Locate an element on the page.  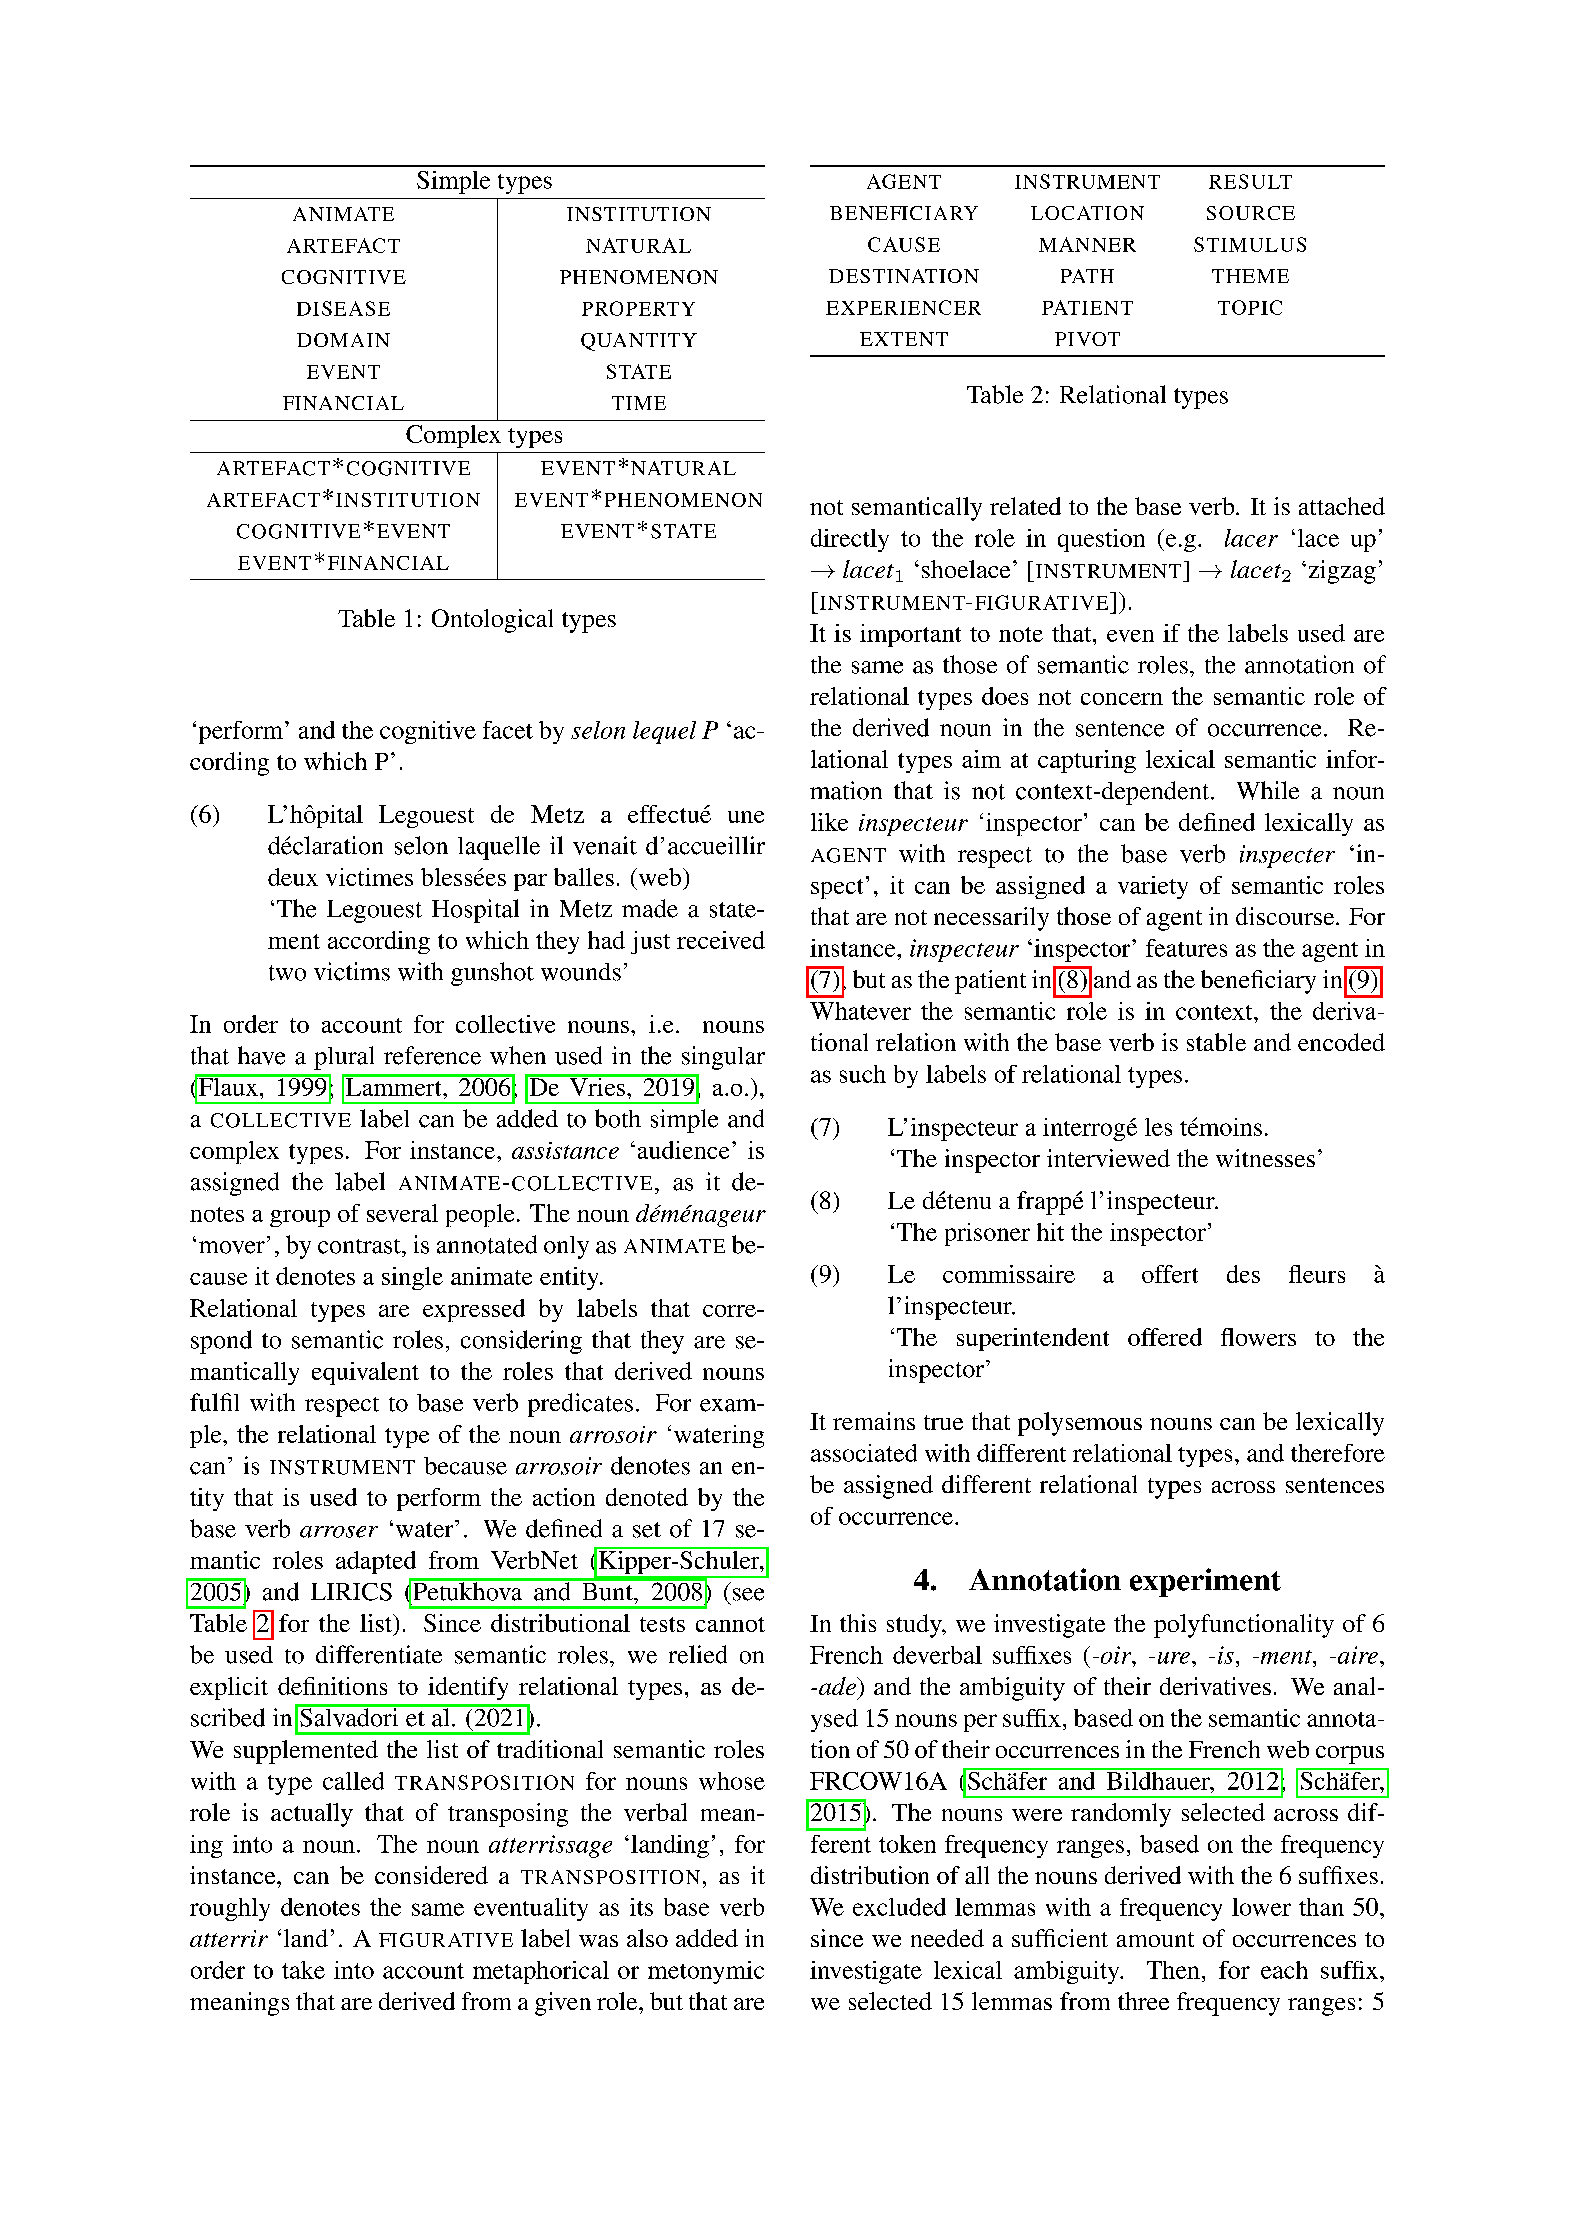
STIMULUS is located at coordinates (1250, 244).
